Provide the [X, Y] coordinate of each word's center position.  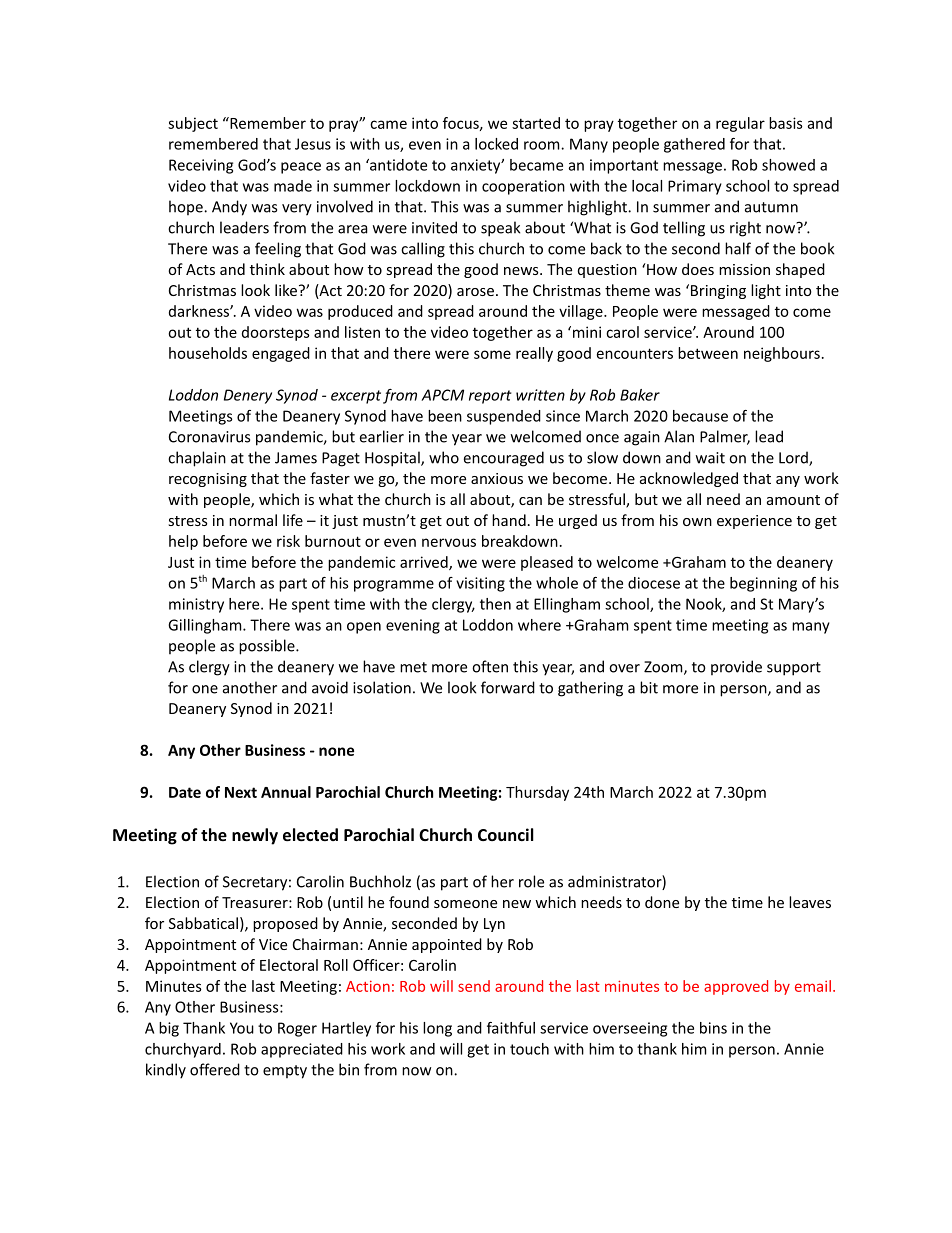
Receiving [201, 166]
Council [506, 834]
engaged [281, 354]
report [490, 397]
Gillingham [206, 626]
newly [255, 836]
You [242, 1028]
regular [740, 124]
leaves [810, 902]
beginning [763, 584]
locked [496, 144]
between [708, 353]
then [495, 604]
